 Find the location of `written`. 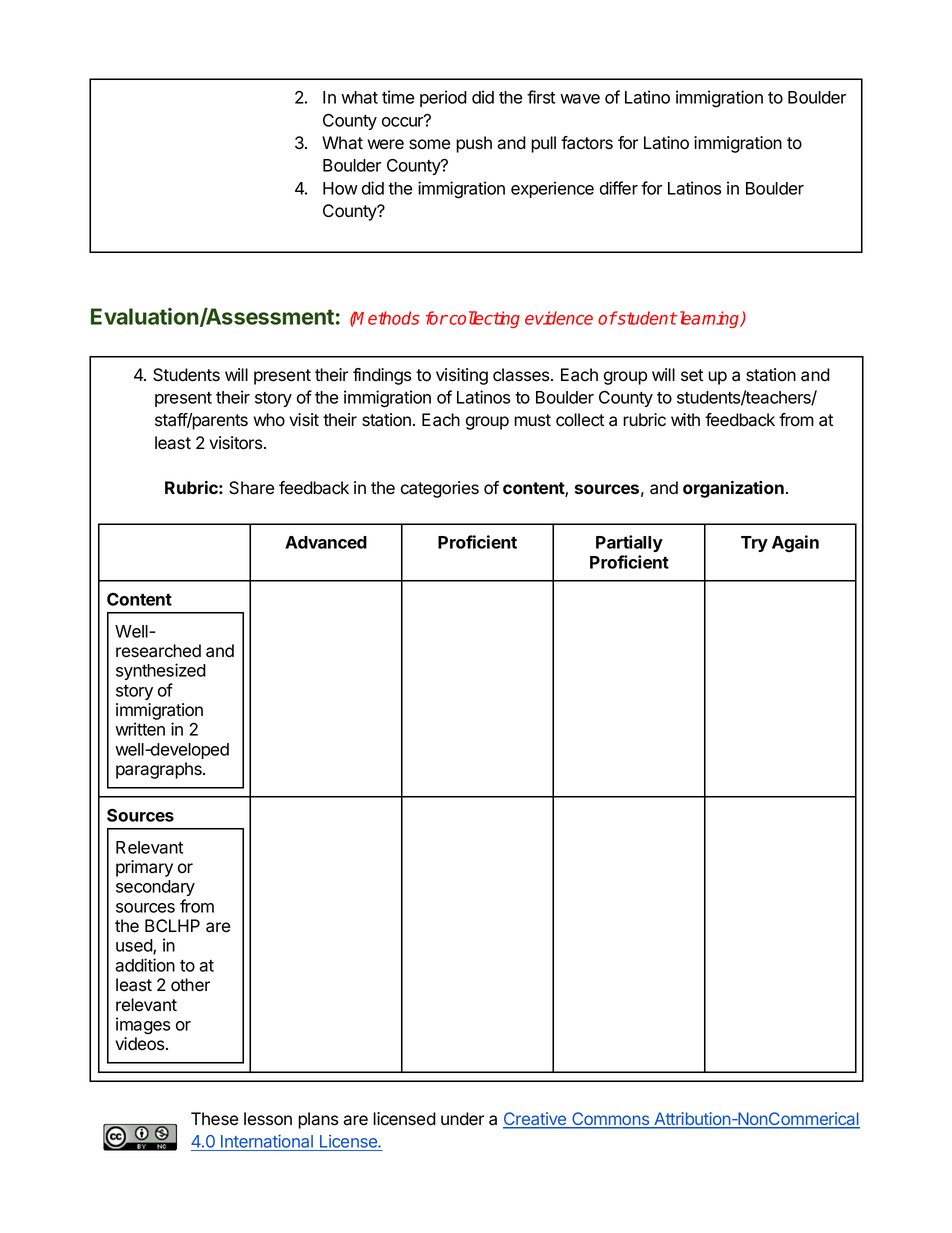

written is located at coordinates (140, 729).
